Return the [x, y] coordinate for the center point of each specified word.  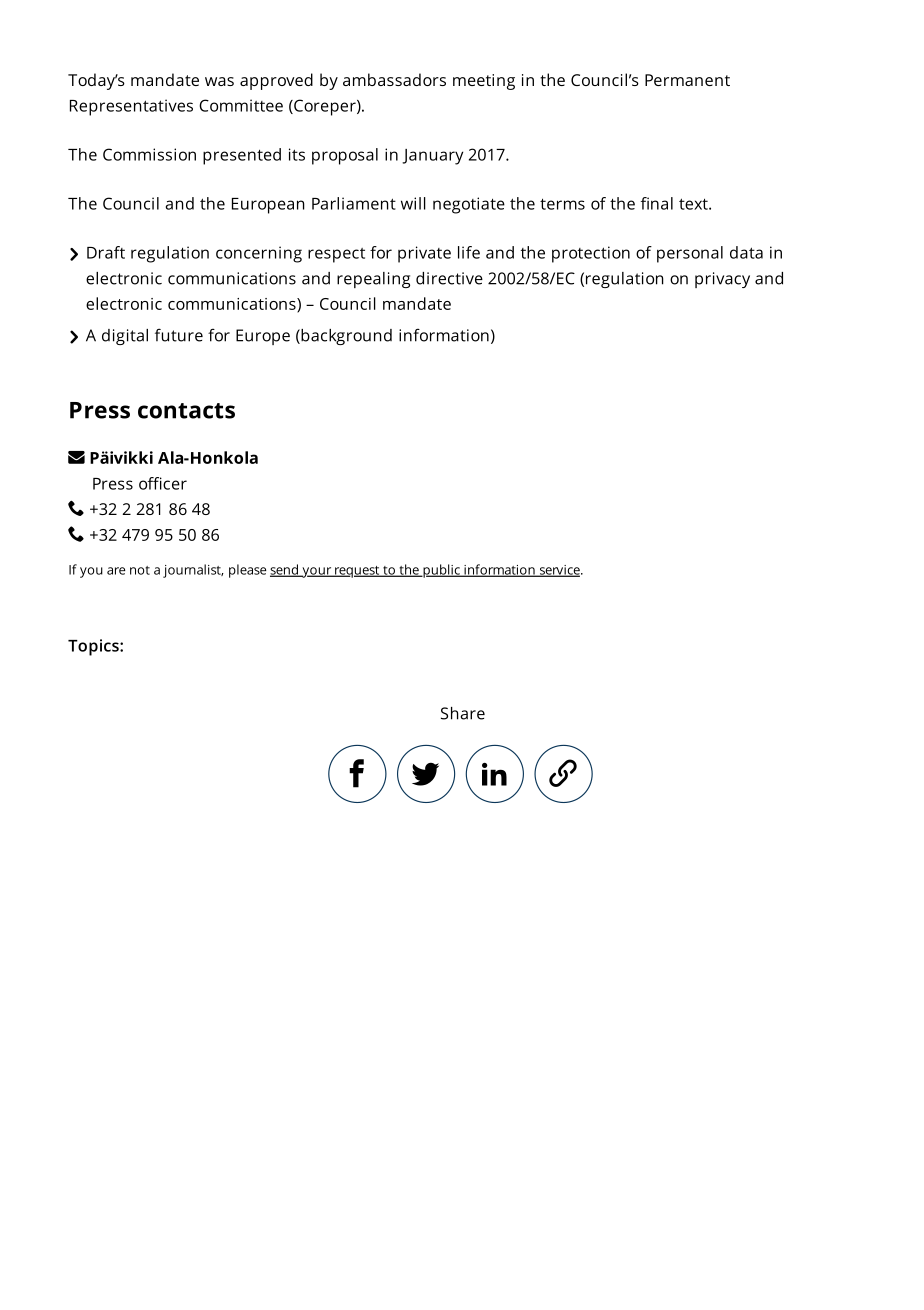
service [559, 571]
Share [463, 713]
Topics [94, 647]
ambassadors [394, 79]
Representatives [131, 107]
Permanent [687, 80]
